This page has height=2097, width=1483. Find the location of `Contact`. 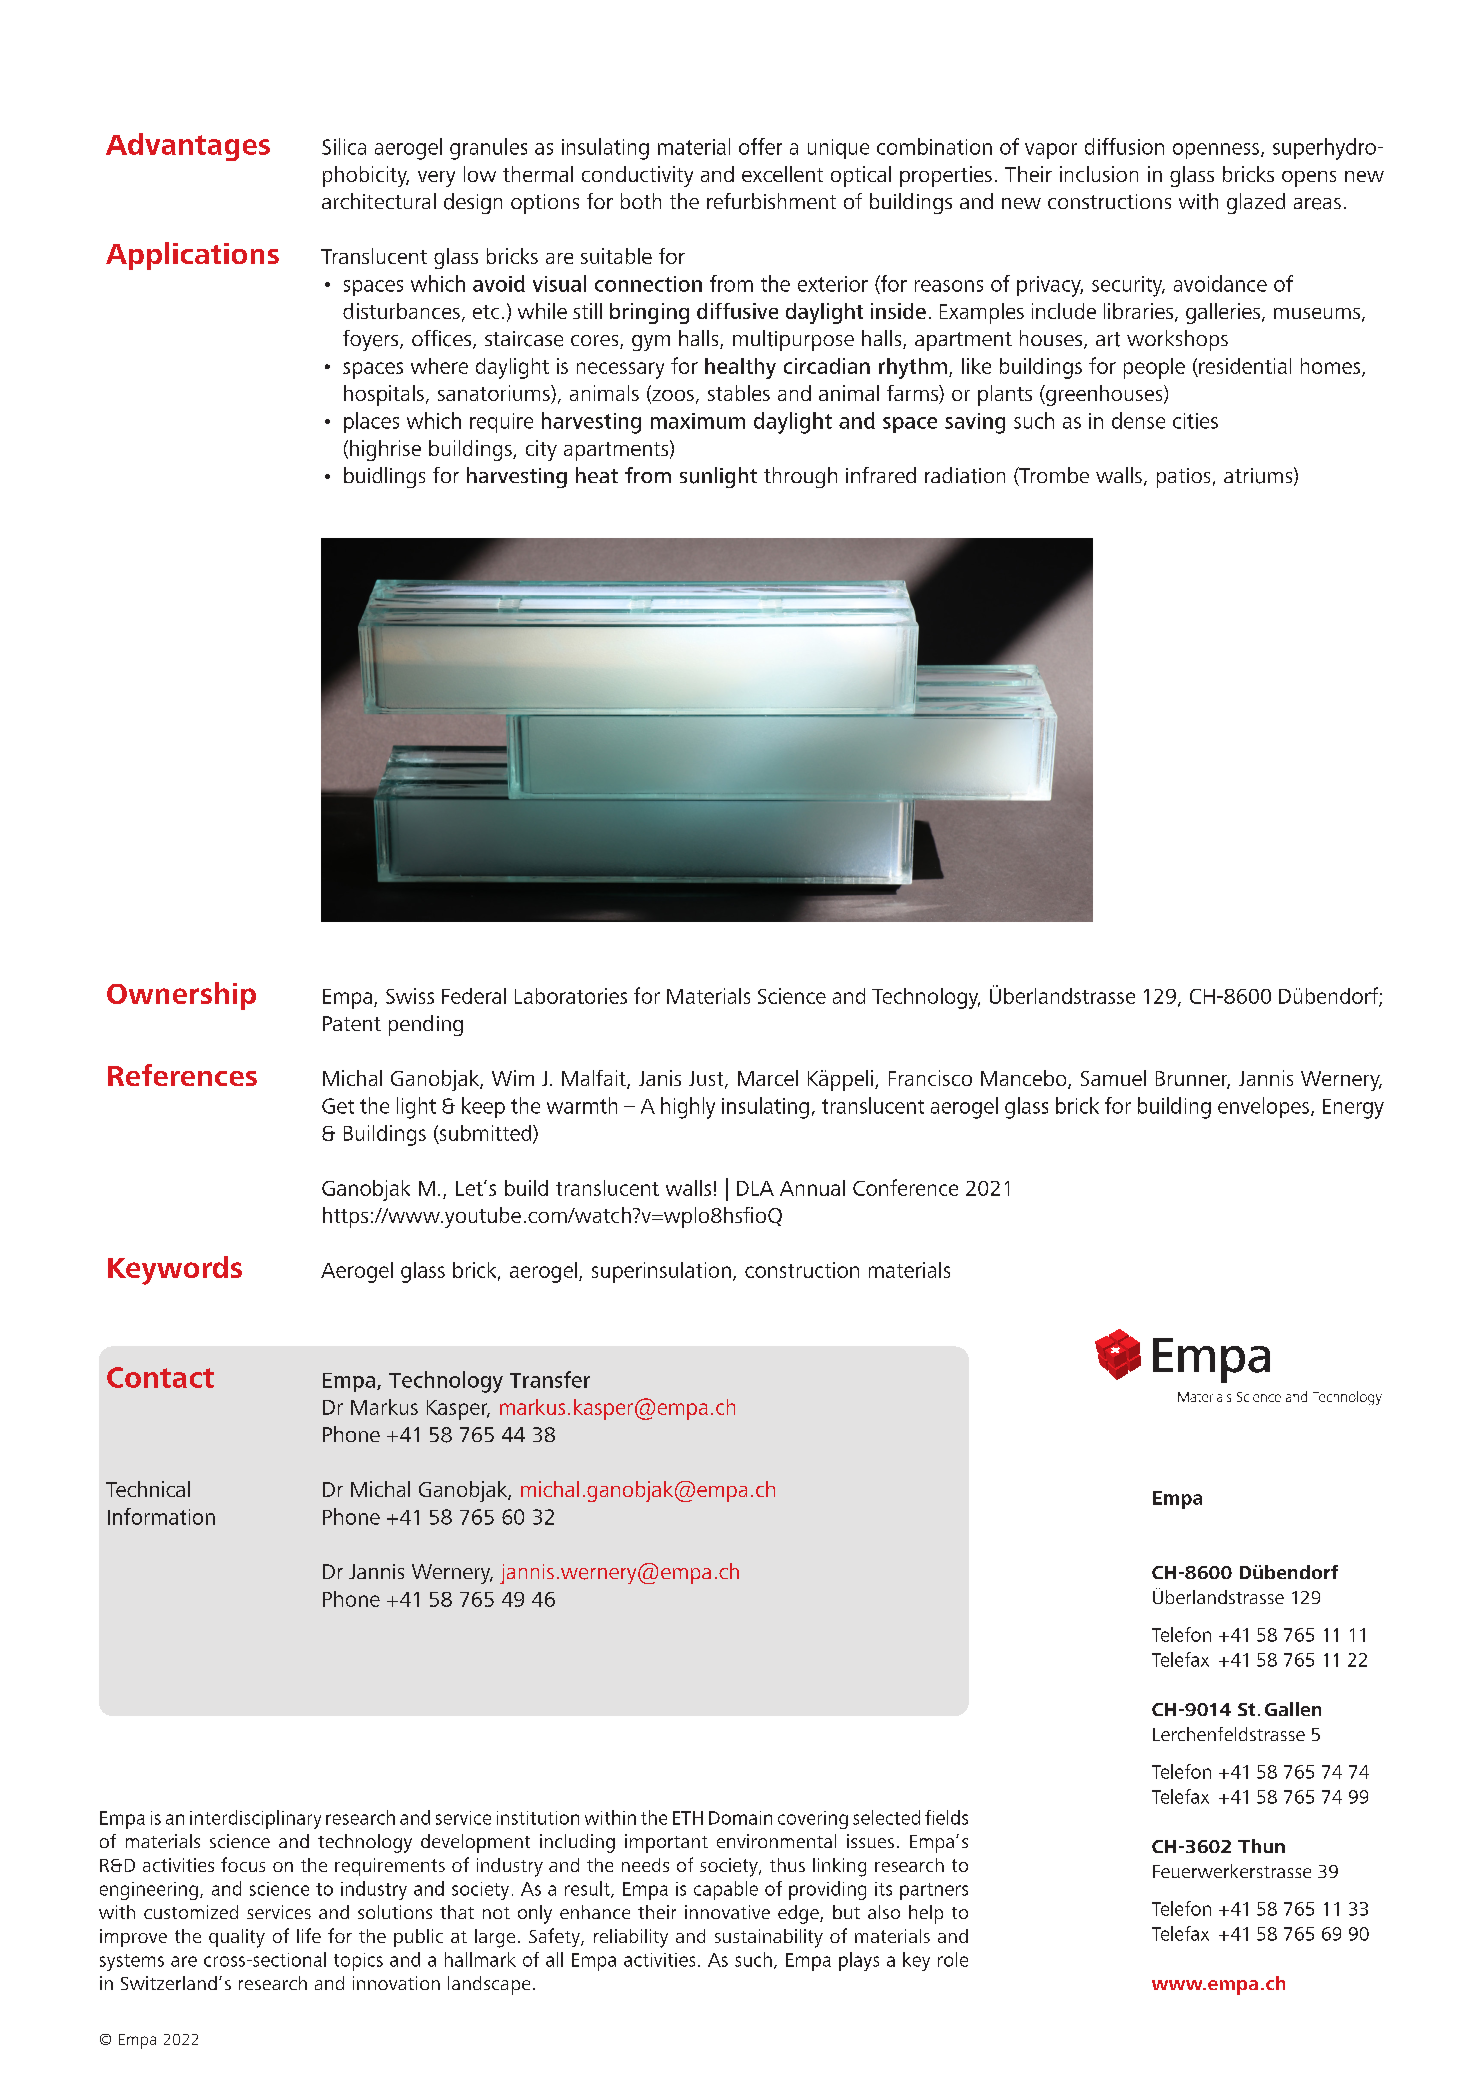

Contact is located at coordinates (160, 1377).
